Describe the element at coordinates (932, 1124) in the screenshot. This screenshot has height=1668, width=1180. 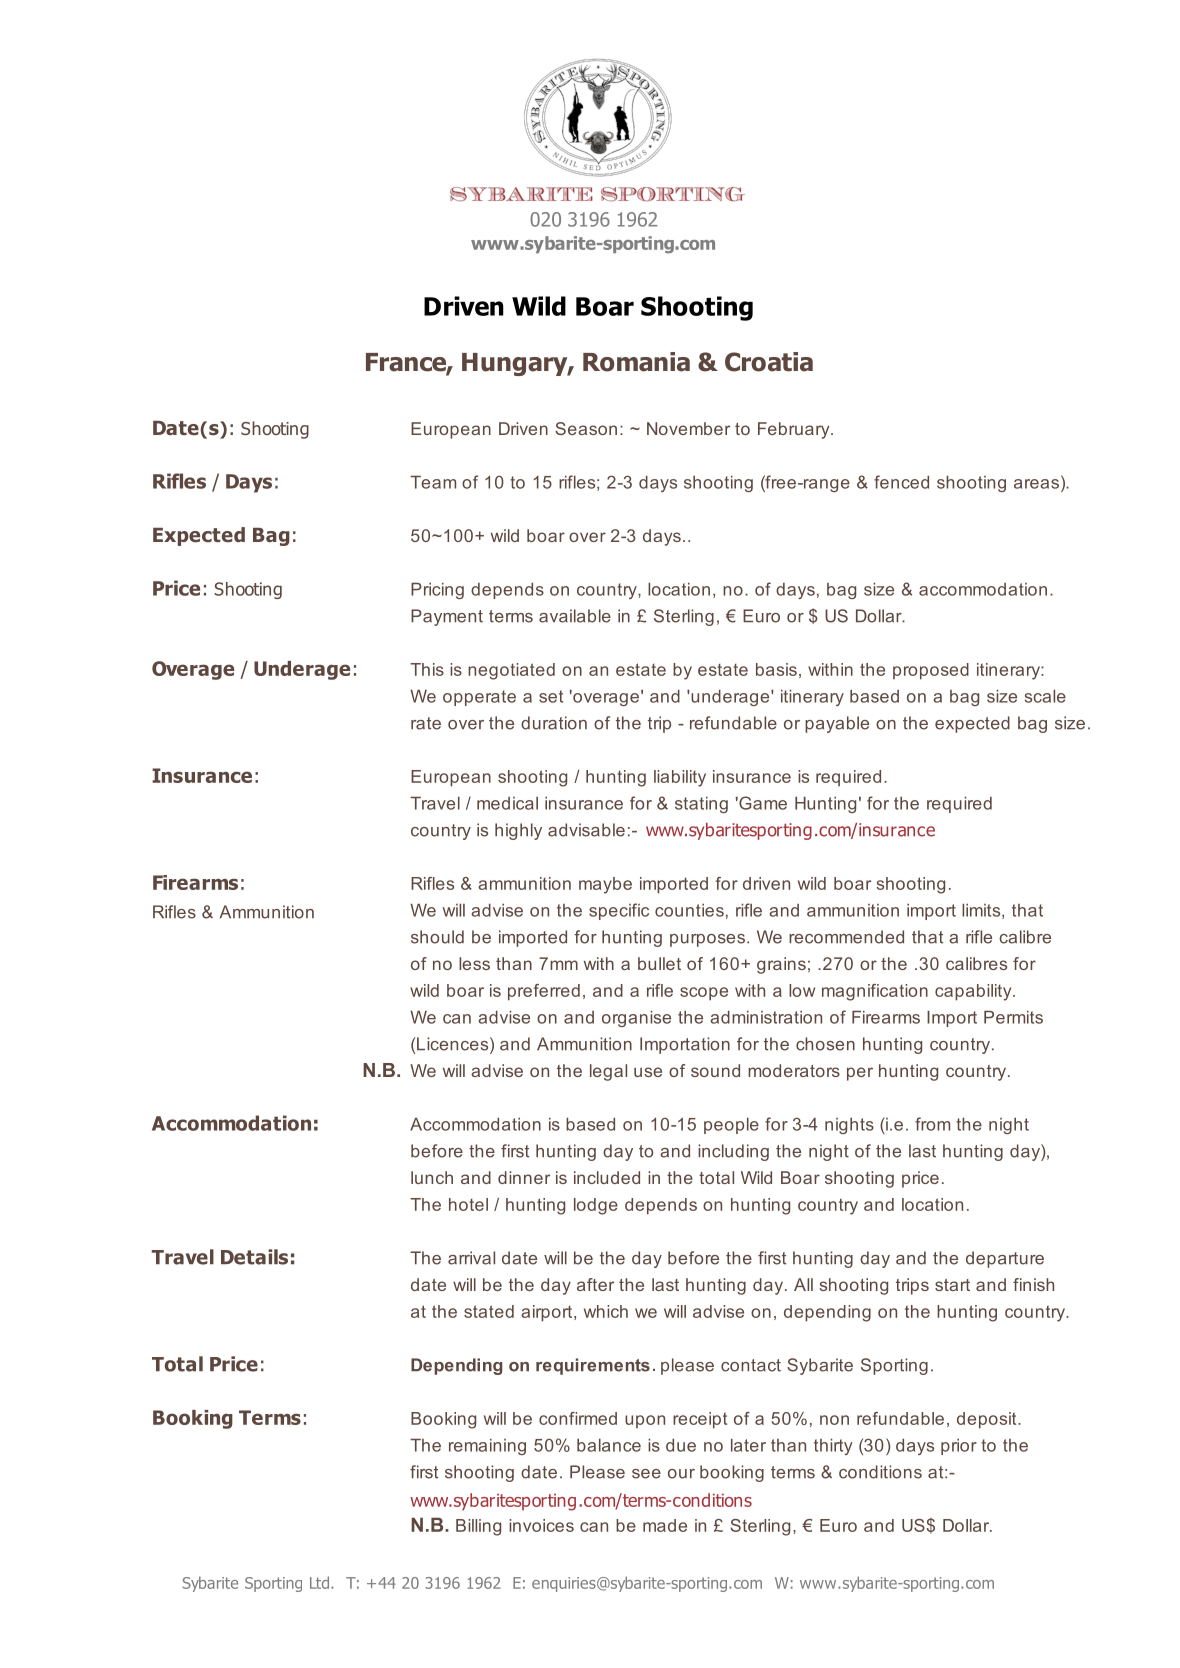
I see `from` at that location.
